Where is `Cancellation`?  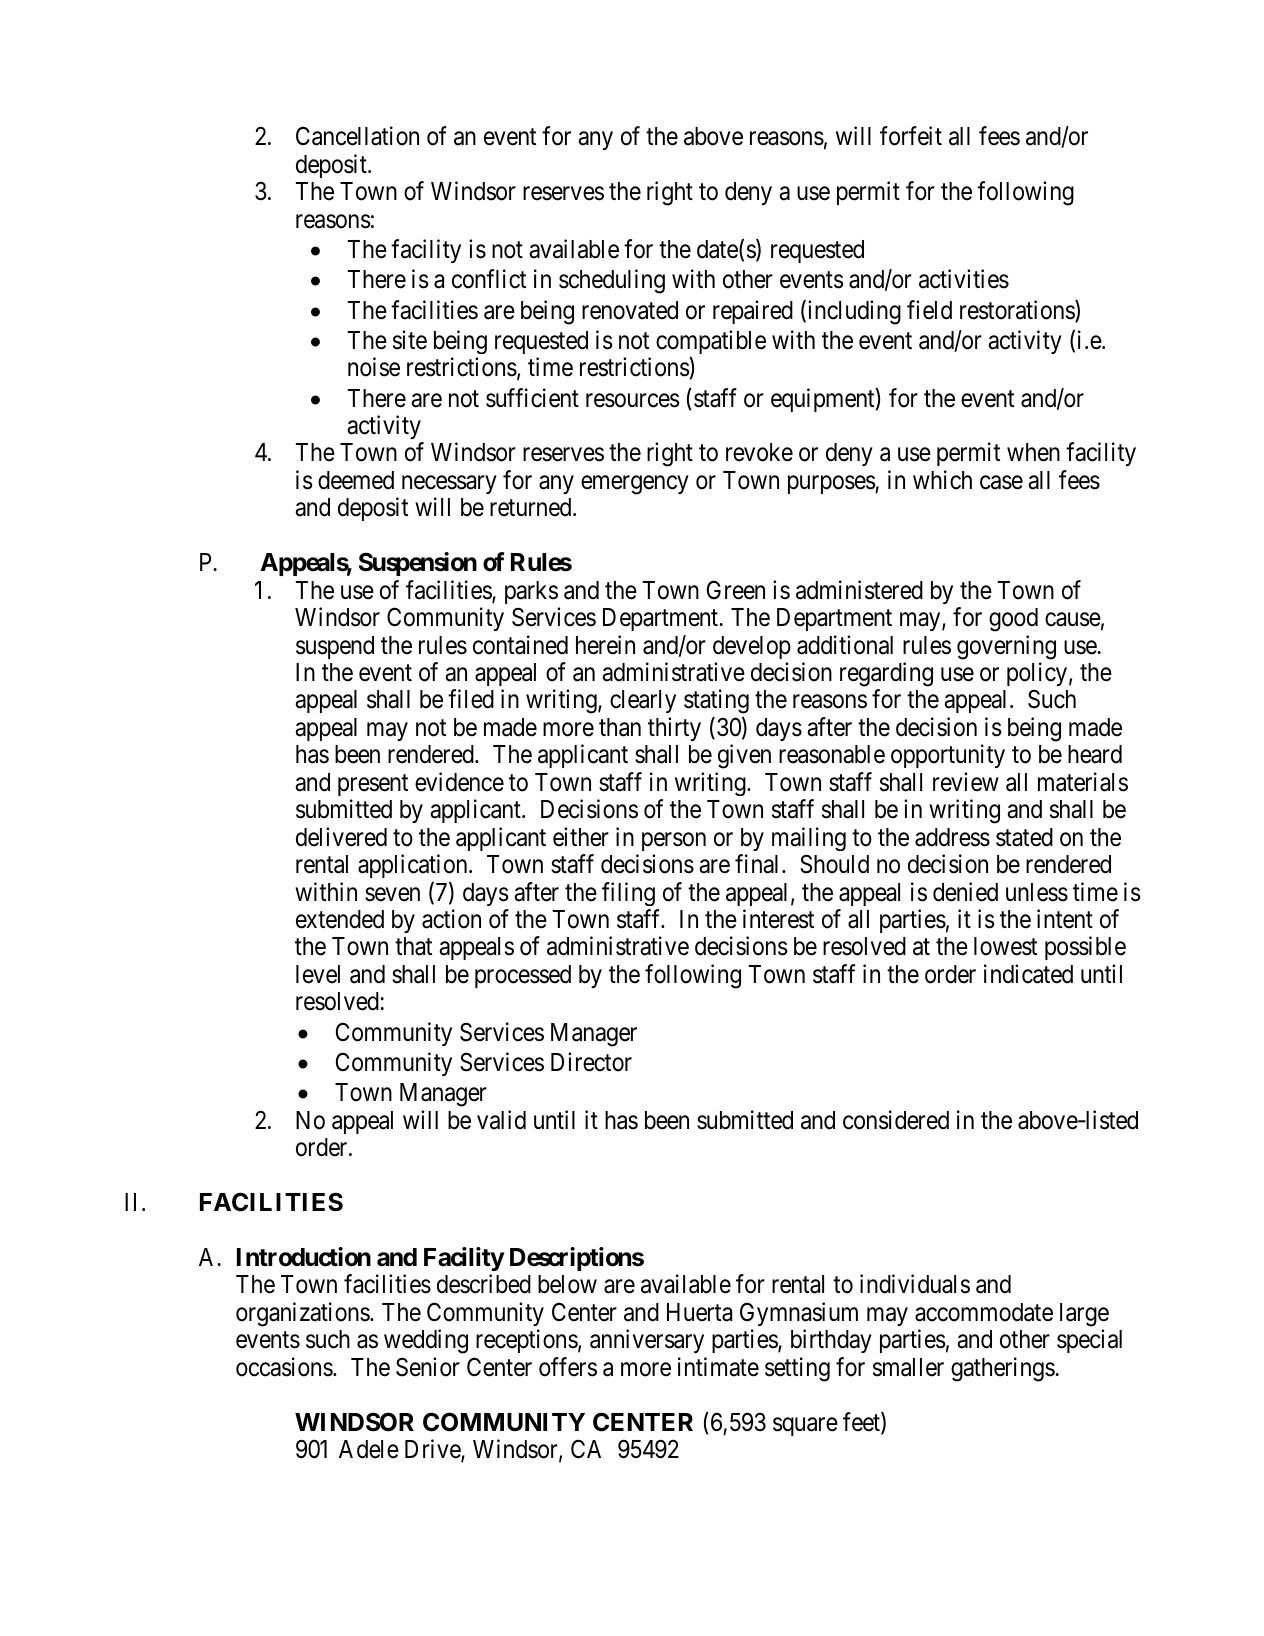 Cancellation is located at coordinates (357, 136).
